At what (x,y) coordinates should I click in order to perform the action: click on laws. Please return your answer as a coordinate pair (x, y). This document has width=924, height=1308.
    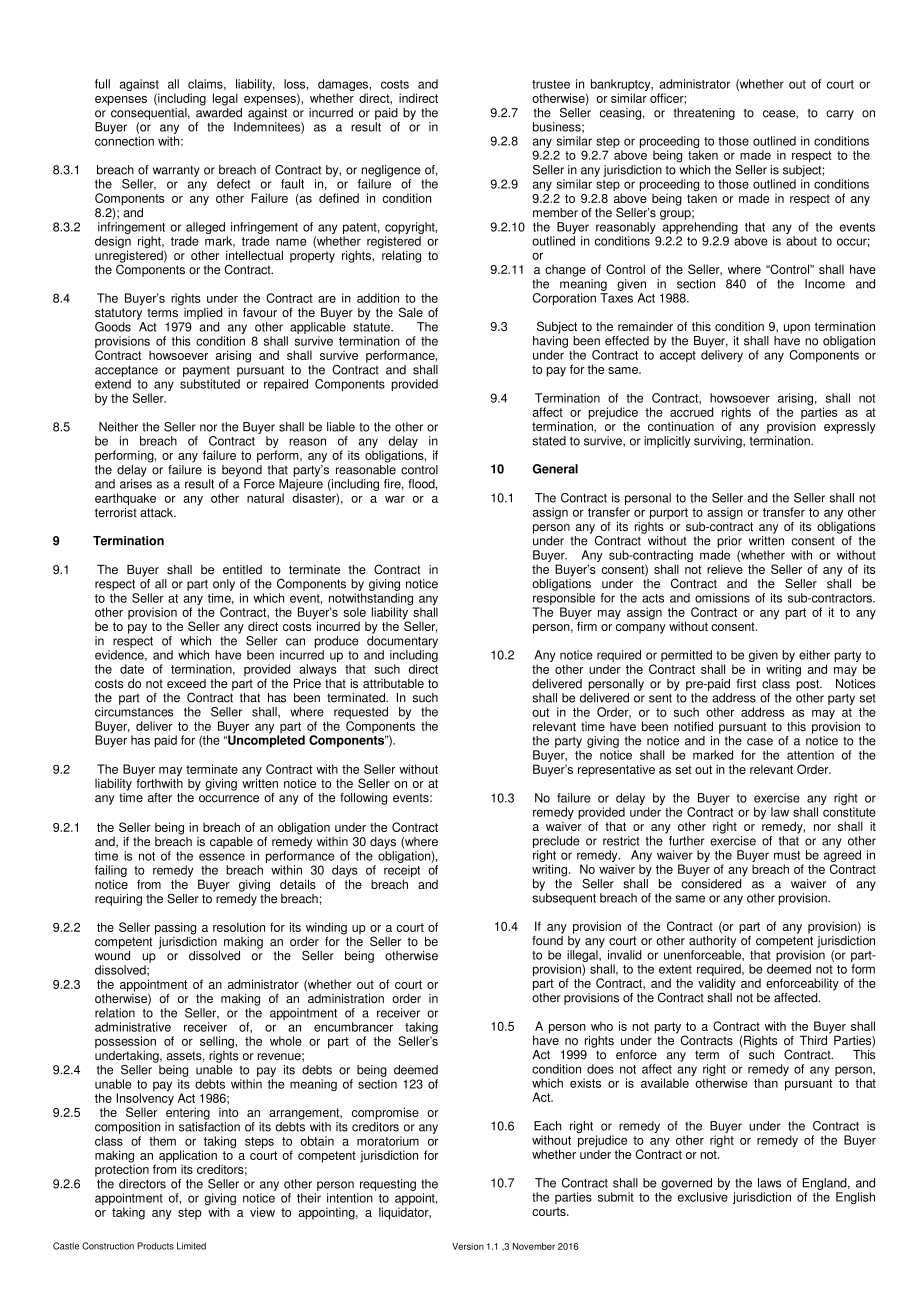
    Looking at the image, I should click on (769, 1183).
